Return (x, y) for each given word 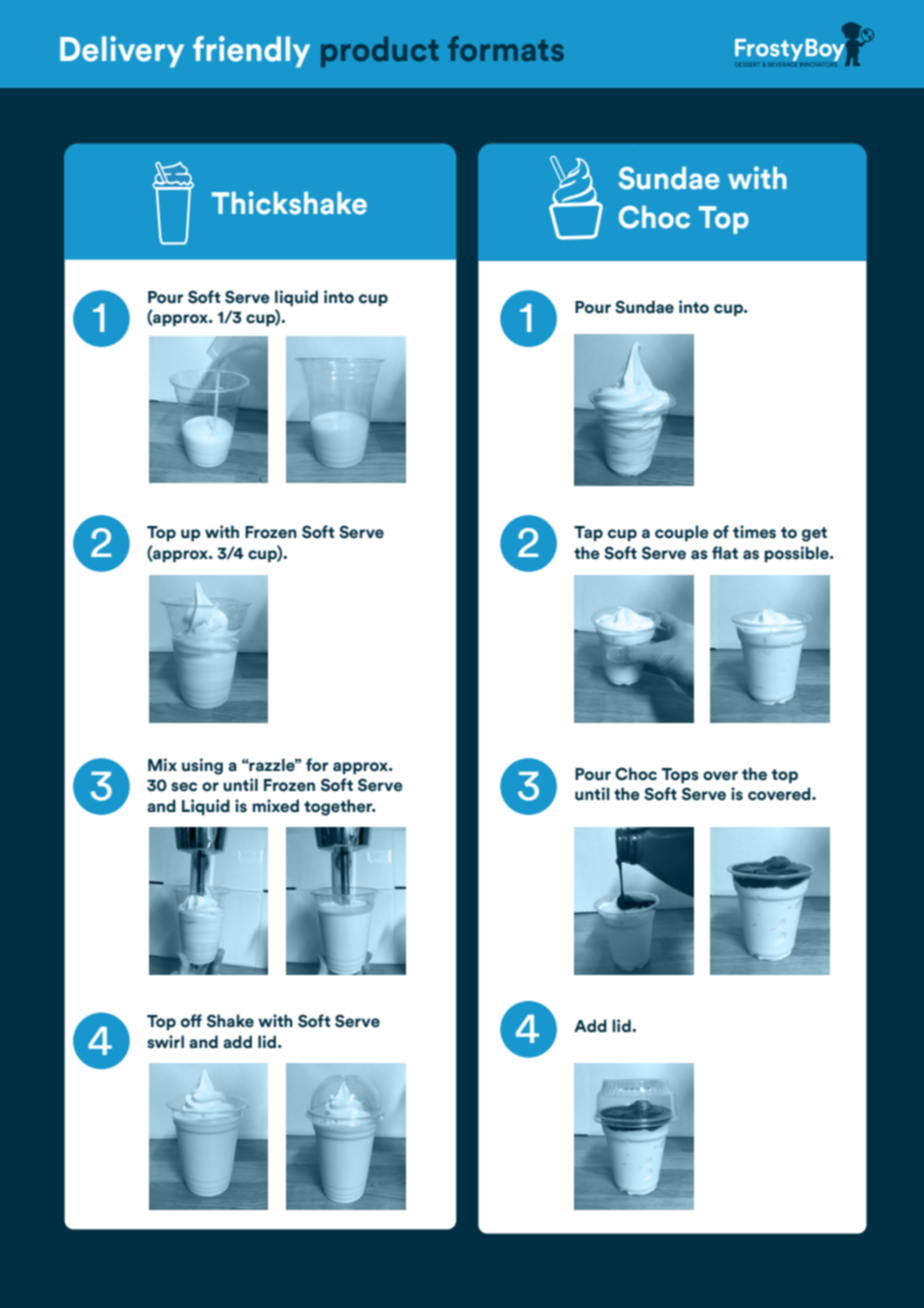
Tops (680, 776)
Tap (588, 533)
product (380, 51)
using (202, 766)
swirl (165, 1042)
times (754, 532)
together (339, 807)
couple (682, 533)
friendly (251, 52)
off (191, 1021)
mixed (275, 806)
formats (506, 49)
